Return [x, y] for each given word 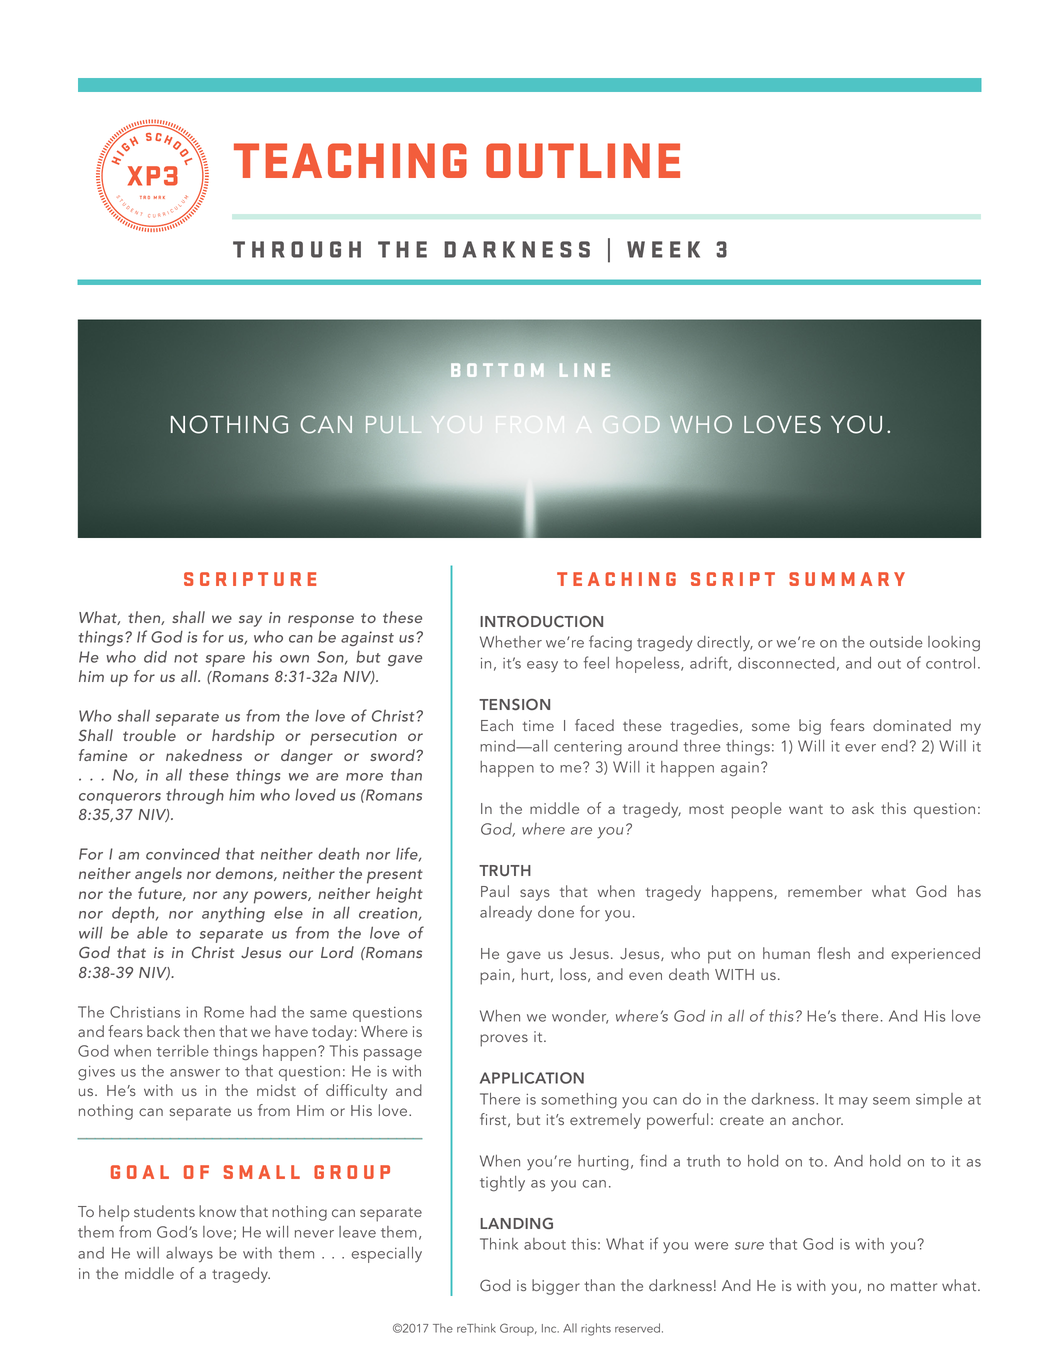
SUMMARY [847, 579]
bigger [556, 1287]
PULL [394, 424]
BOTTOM [497, 370]
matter [914, 1286]
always [189, 1255]
